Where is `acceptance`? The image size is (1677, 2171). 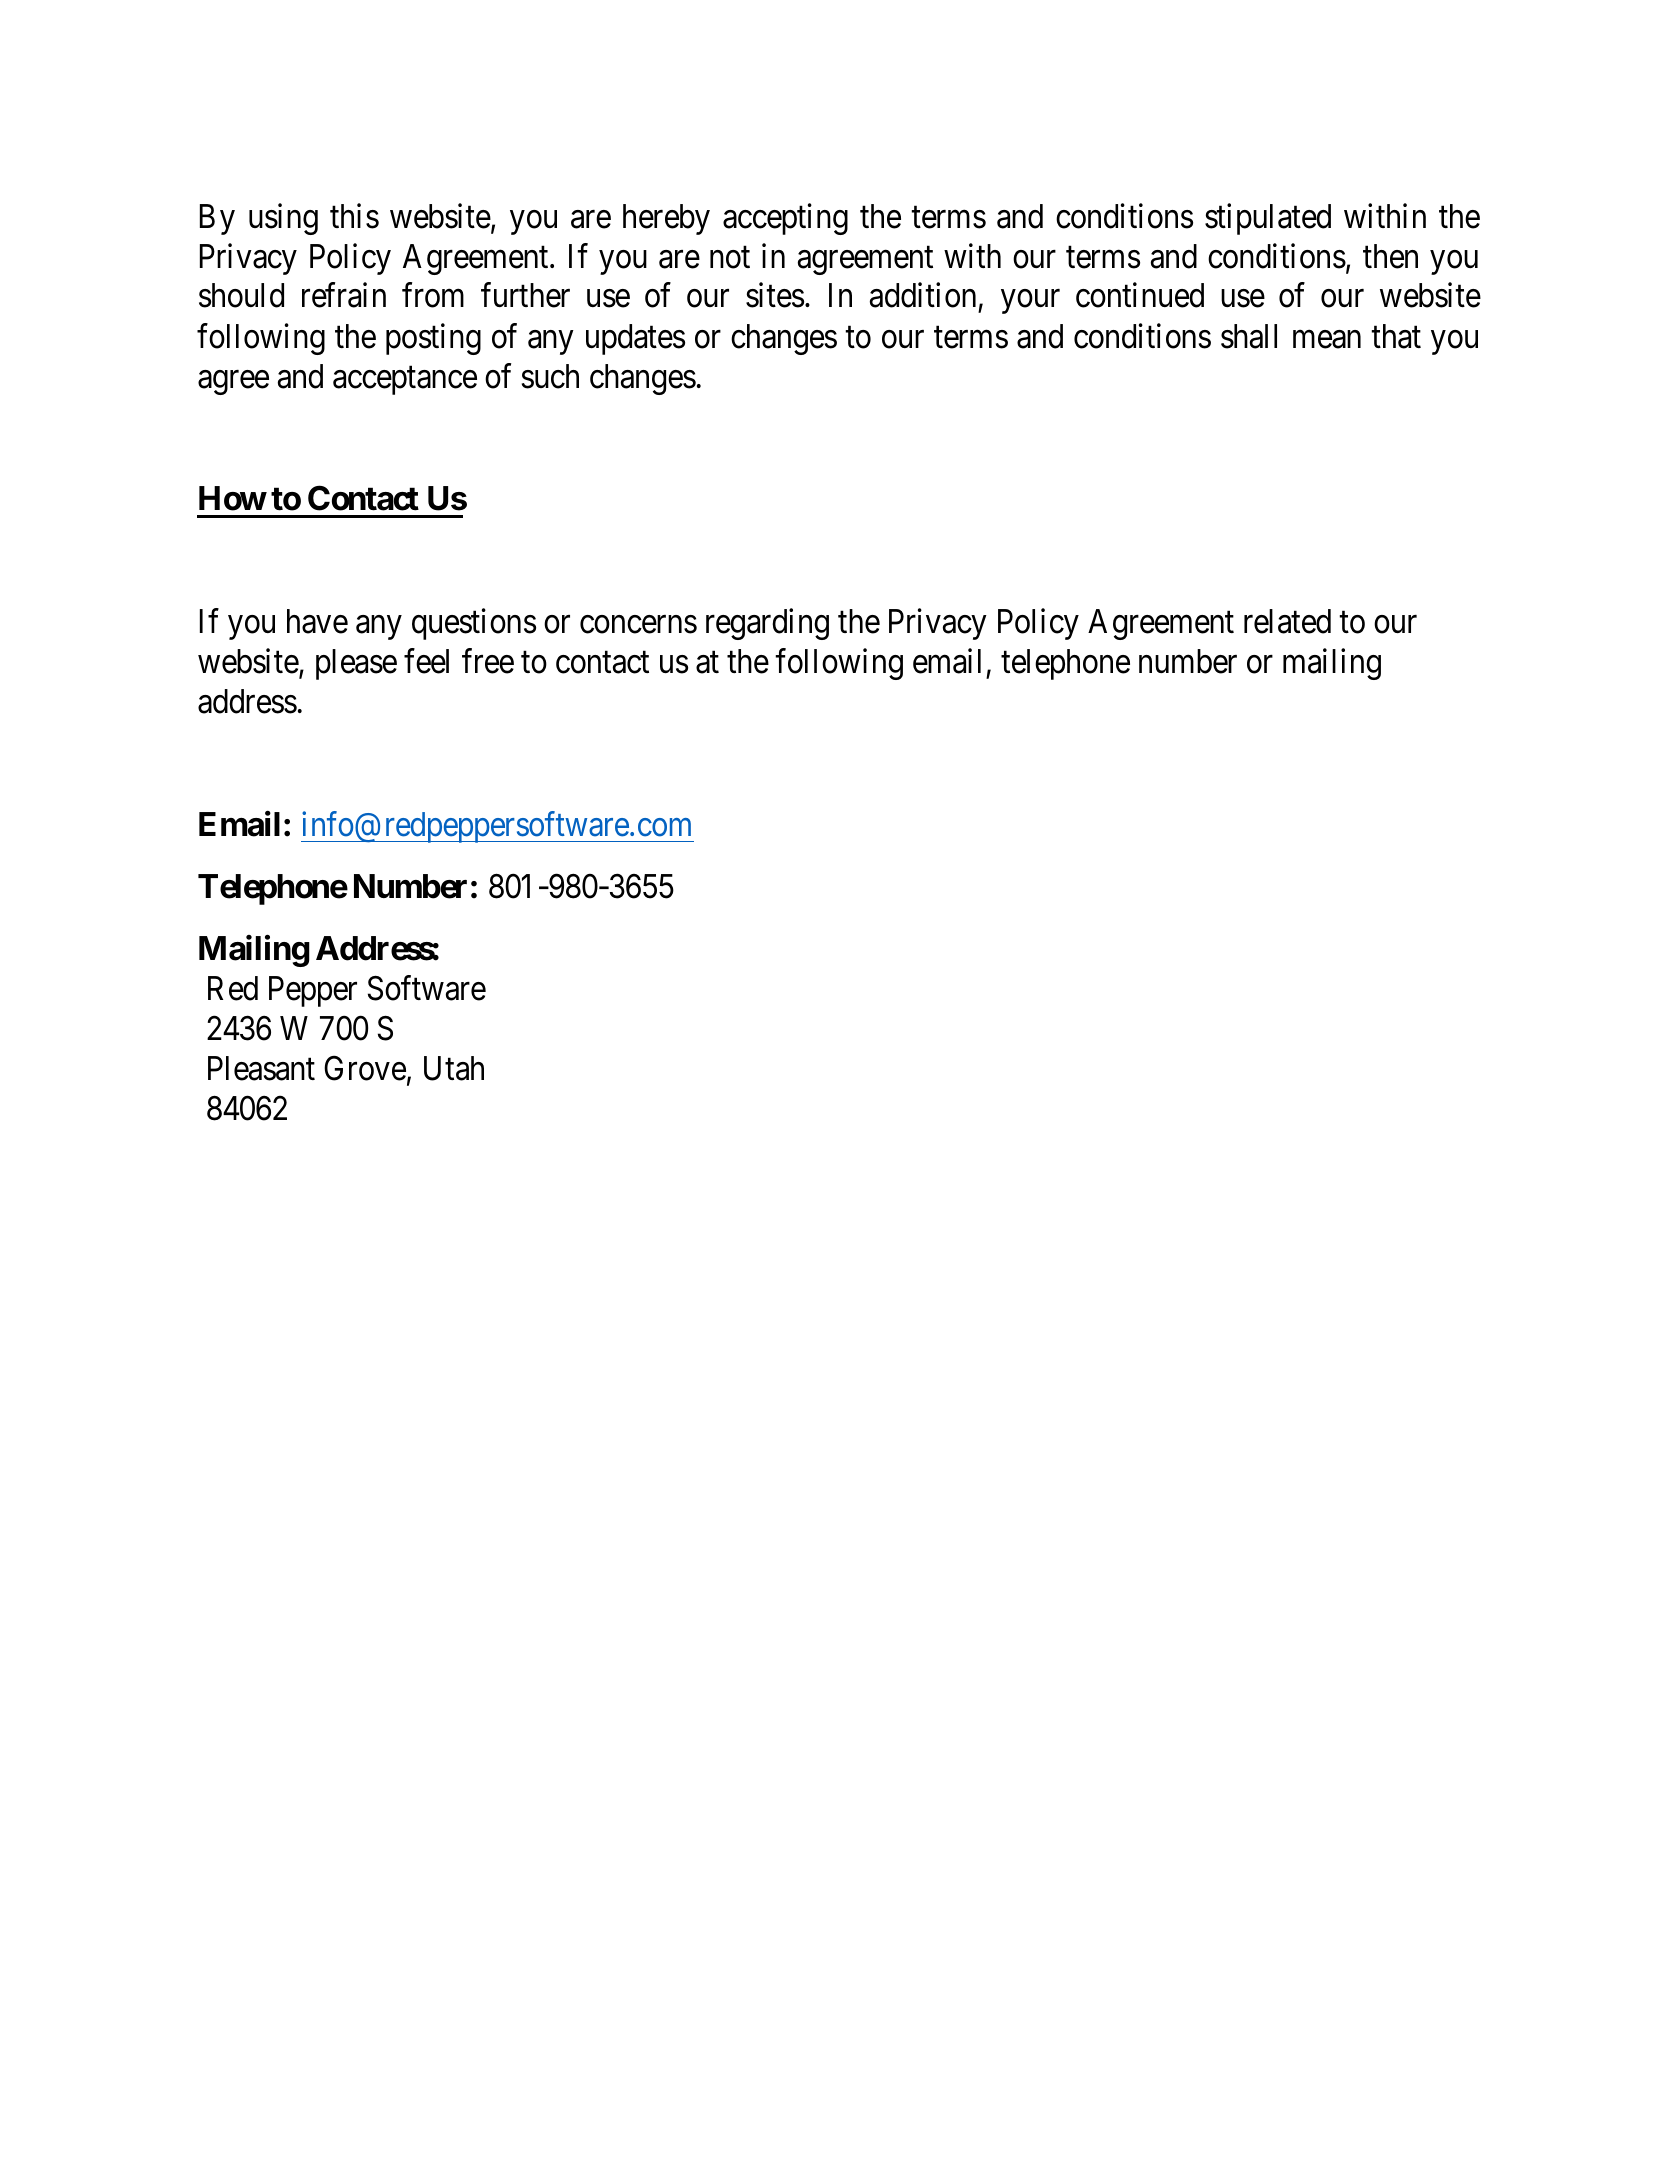
acceptance is located at coordinates (405, 381).
